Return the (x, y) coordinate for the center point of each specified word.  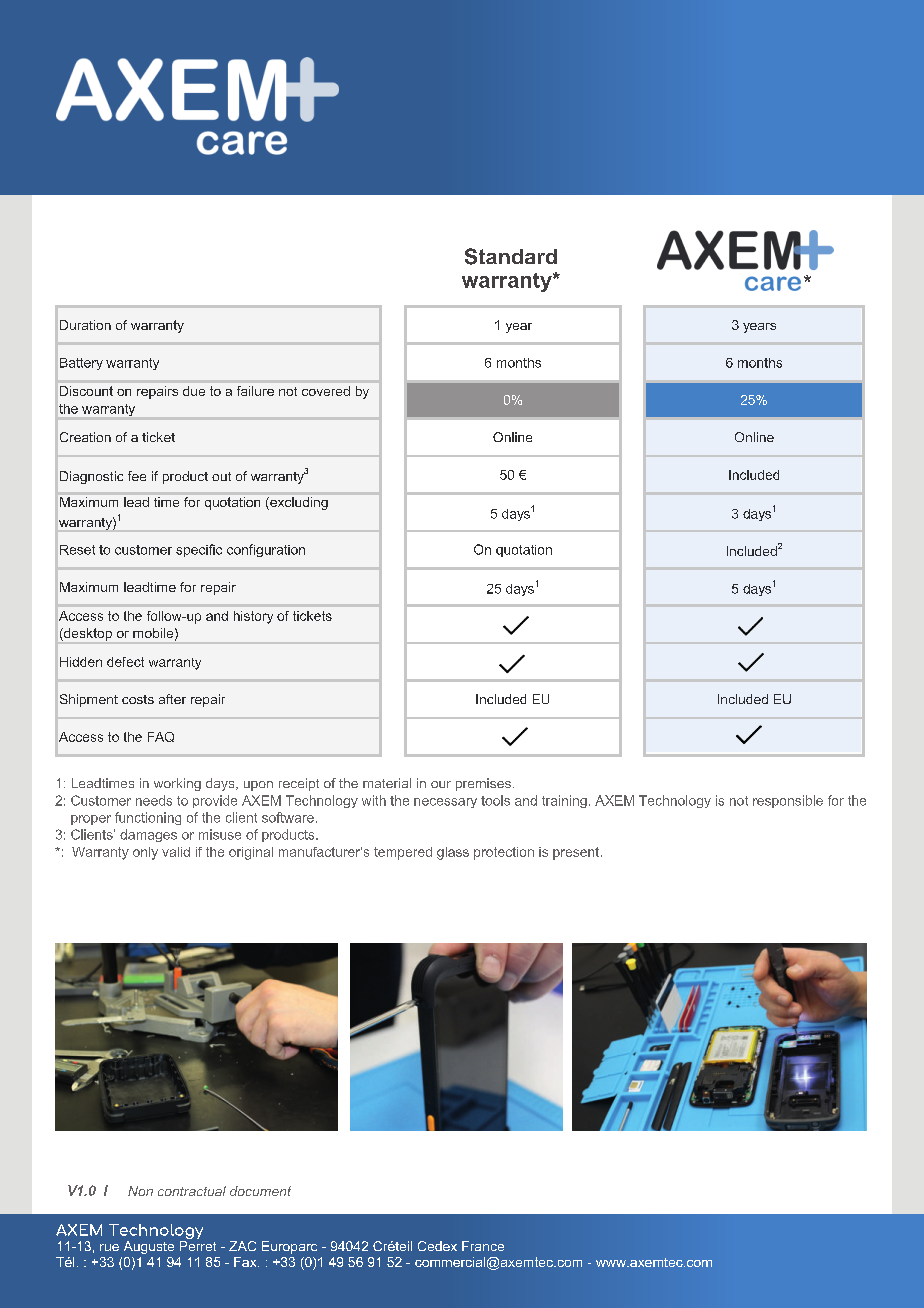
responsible (788, 801)
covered (326, 391)
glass (453, 853)
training (564, 801)
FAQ (161, 737)
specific (199, 550)
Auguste (149, 1247)
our (441, 784)
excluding (298, 503)
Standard (511, 256)
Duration (85, 325)
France (483, 1246)
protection (504, 853)
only (145, 853)
